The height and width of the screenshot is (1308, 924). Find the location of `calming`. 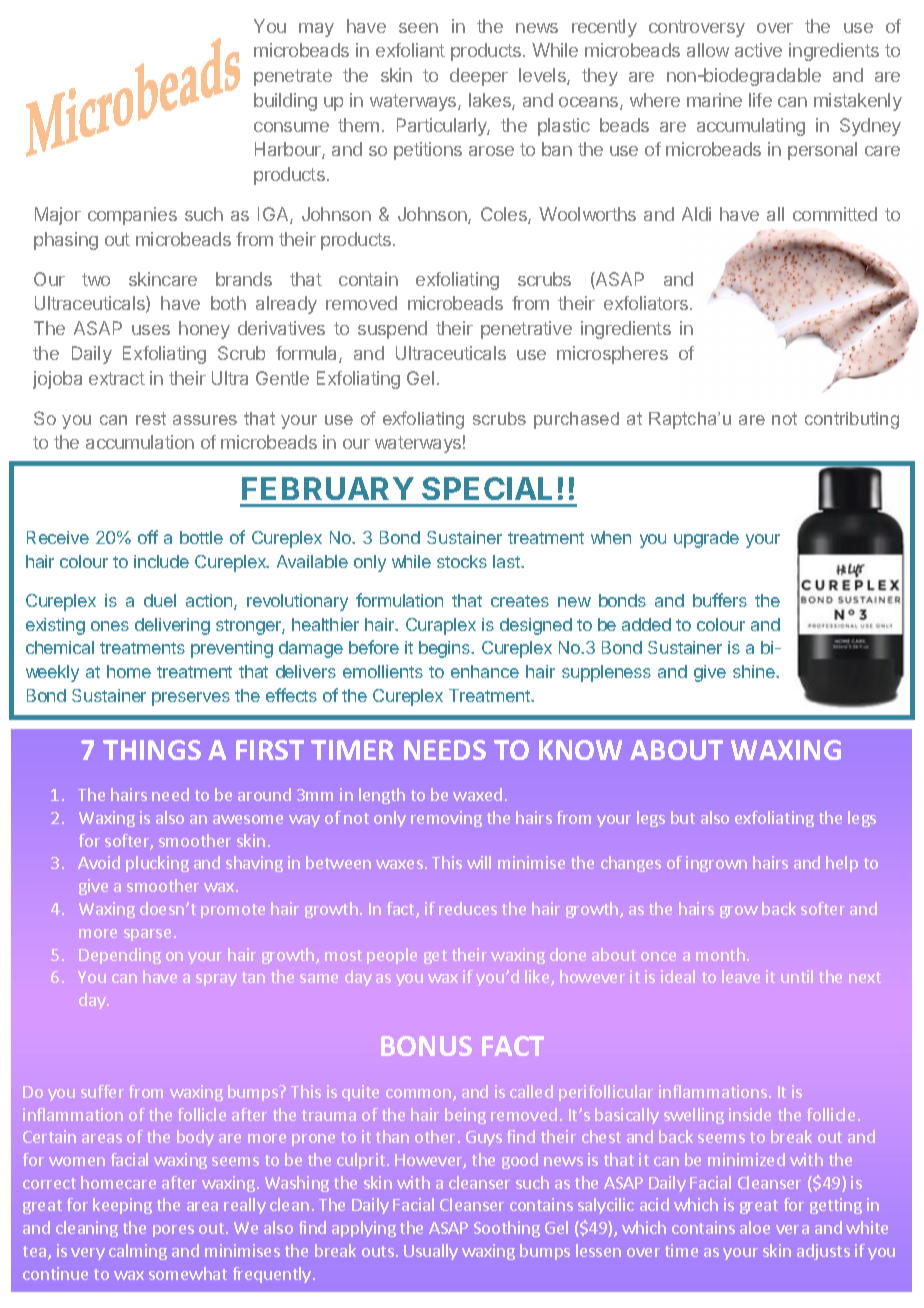

calming is located at coordinates (138, 1252).
